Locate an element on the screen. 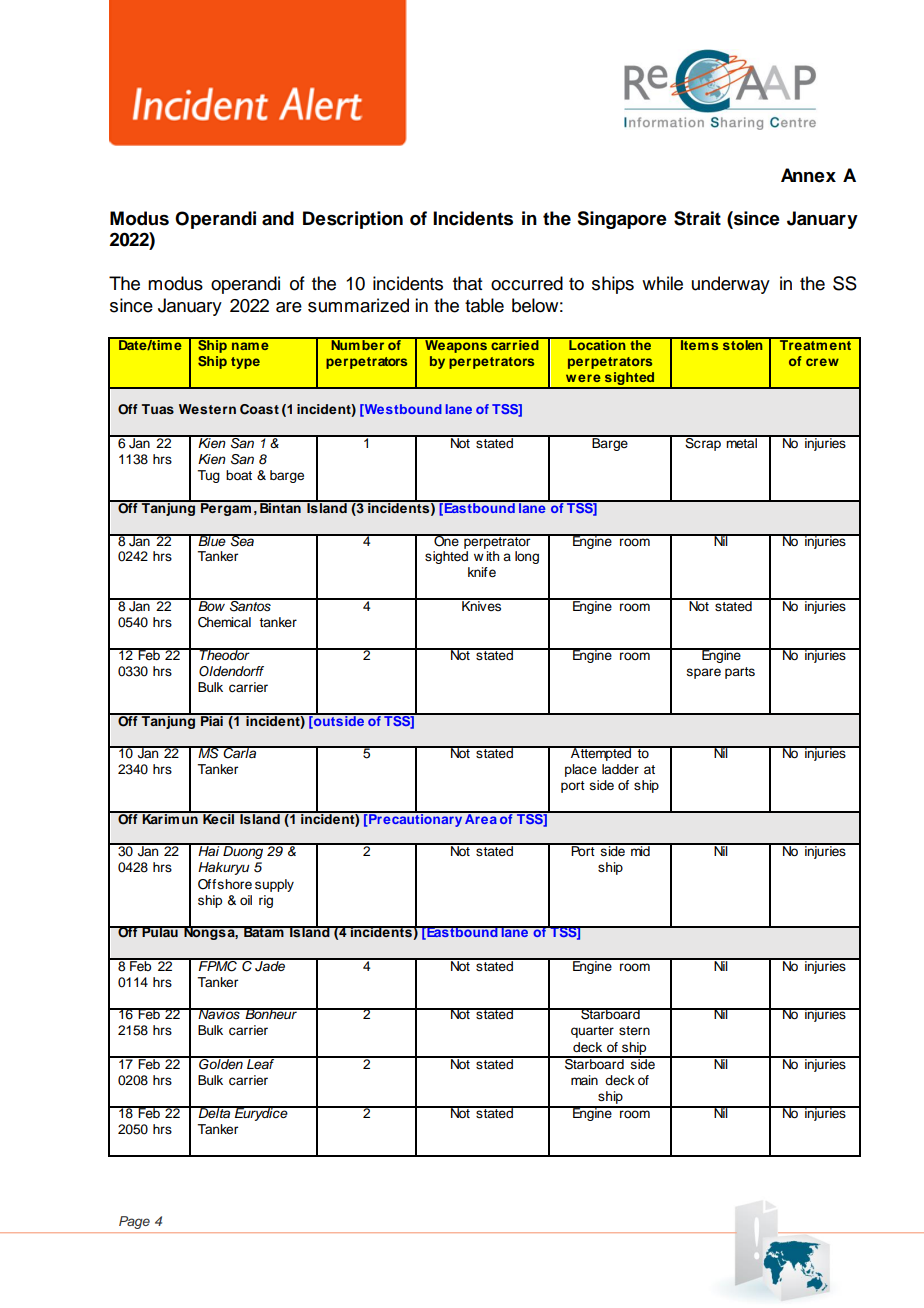 This screenshot has height=1308, width=924. metal is located at coordinates (742, 442).
